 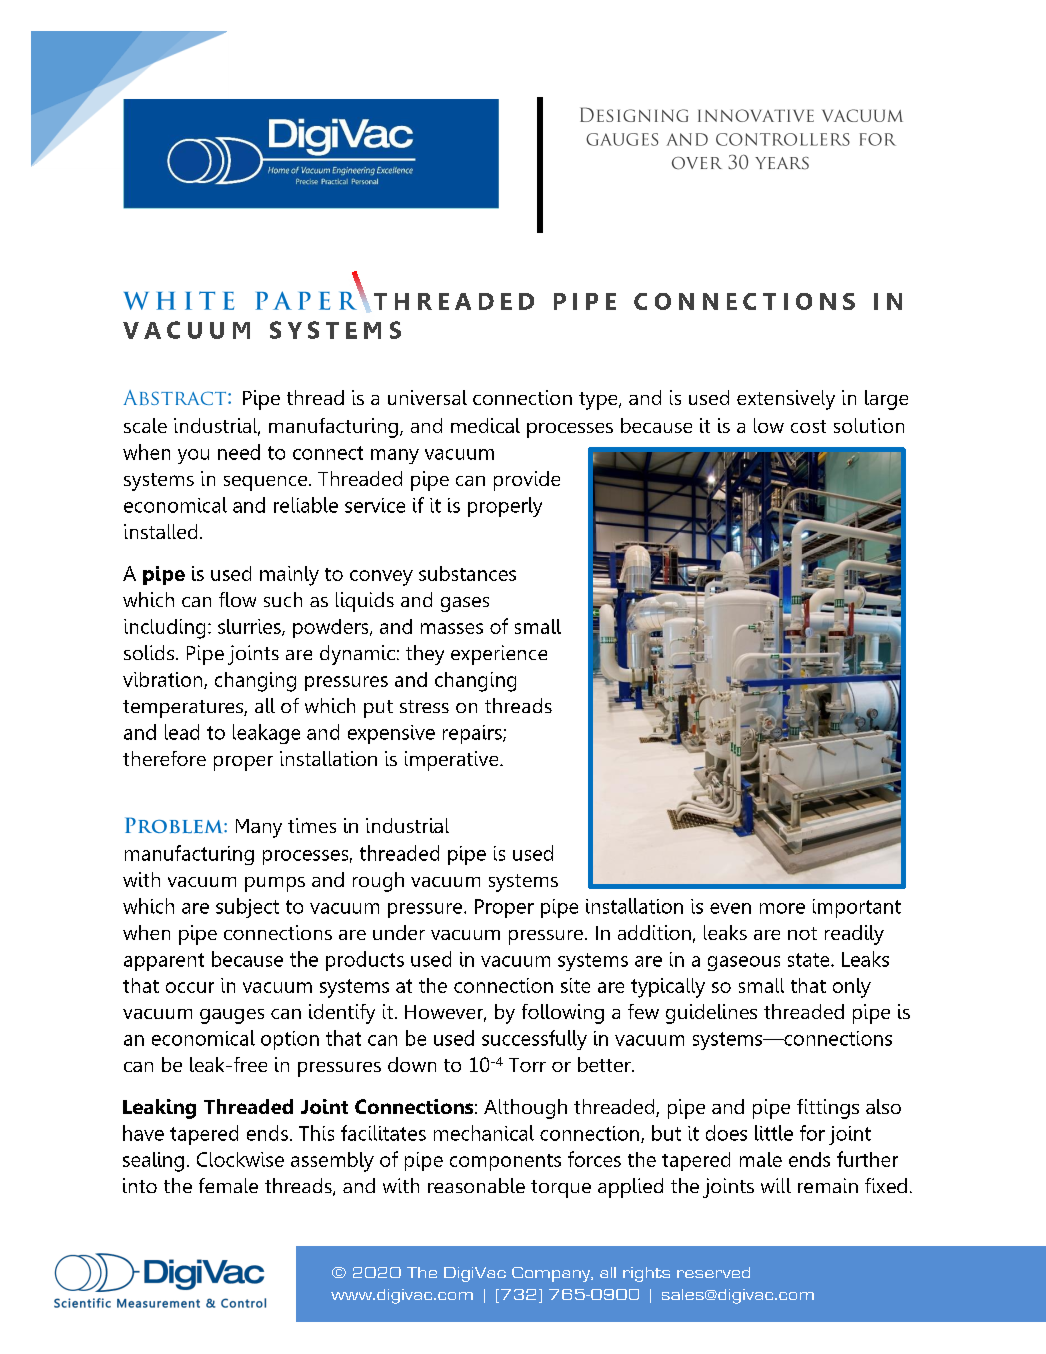 I want to click on medical, so click(x=485, y=425).
